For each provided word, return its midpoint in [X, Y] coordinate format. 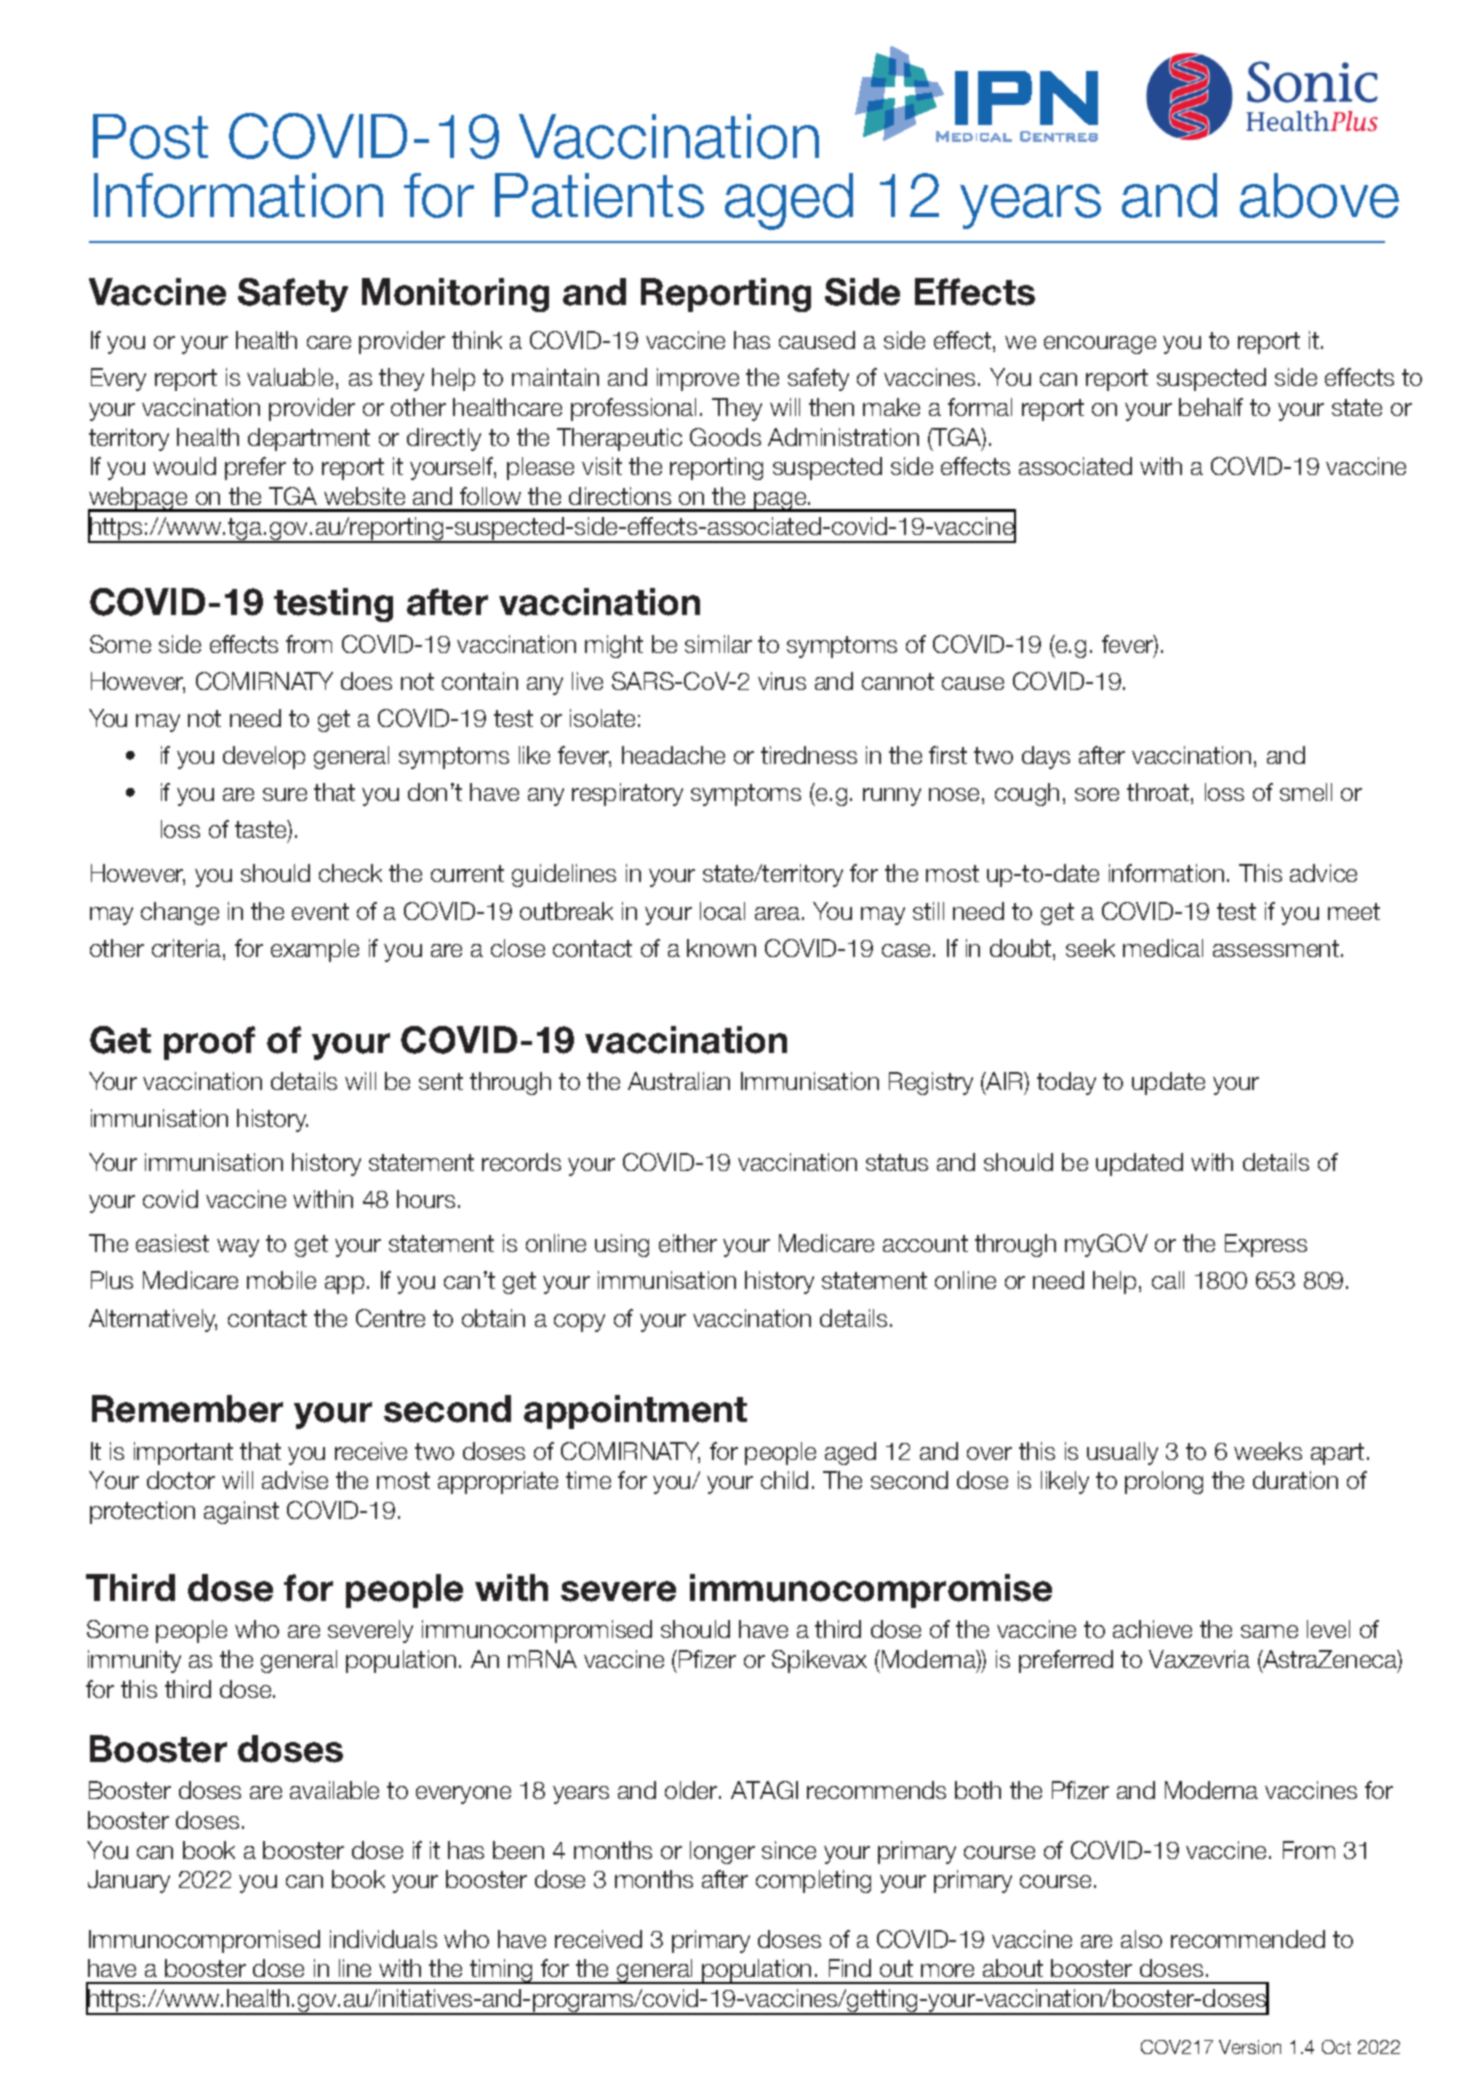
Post [150, 136]
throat [1158, 792]
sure [285, 794]
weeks [1268, 1451]
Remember [187, 1409]
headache [673, 755]
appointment [635, 1412]
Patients [599, 195]
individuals [383, 1939]
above [1319, 195]
